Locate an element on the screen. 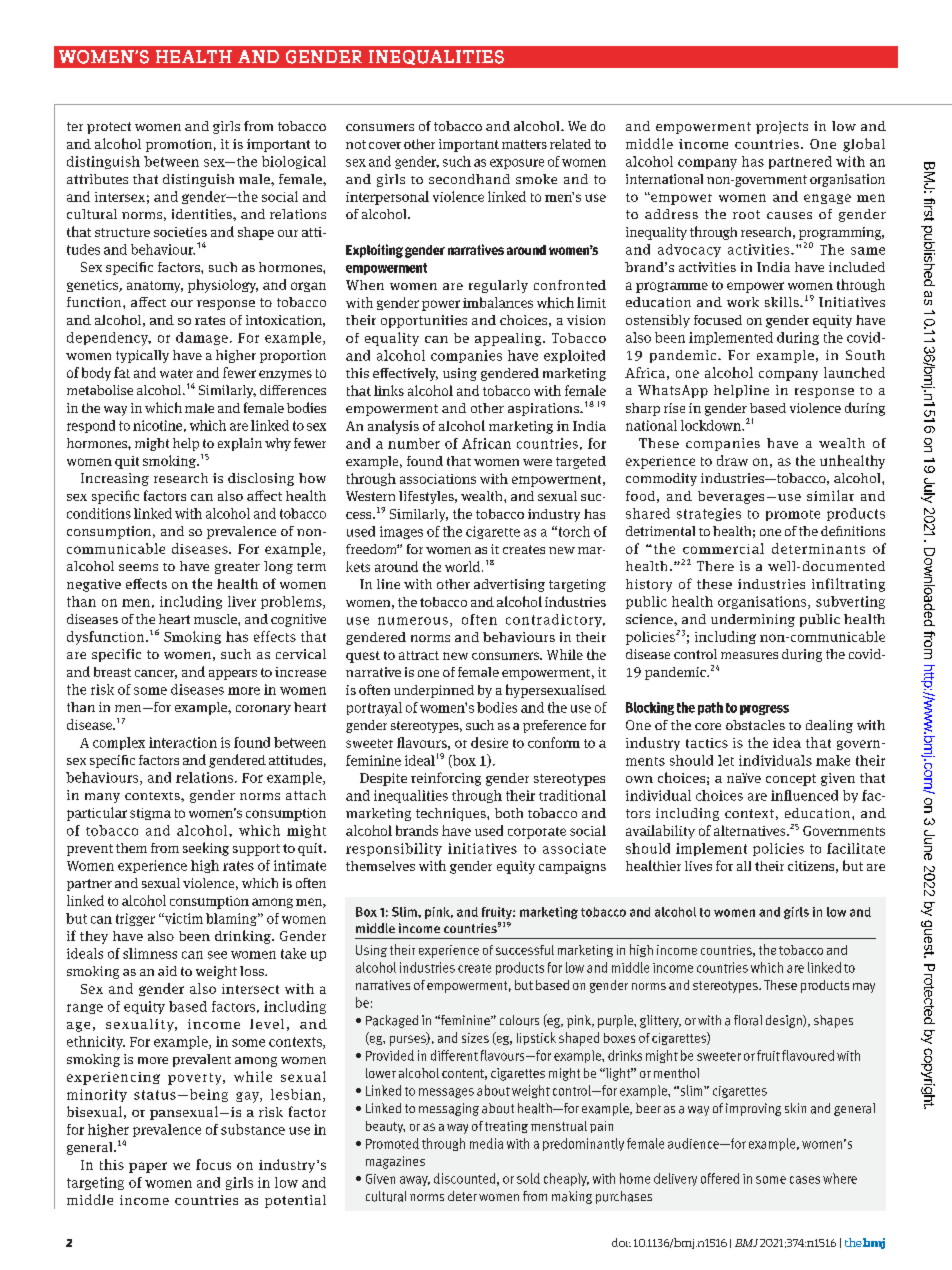 This screenshot has height=1270, width=952. paper is located at coordinates (148, 1167).
